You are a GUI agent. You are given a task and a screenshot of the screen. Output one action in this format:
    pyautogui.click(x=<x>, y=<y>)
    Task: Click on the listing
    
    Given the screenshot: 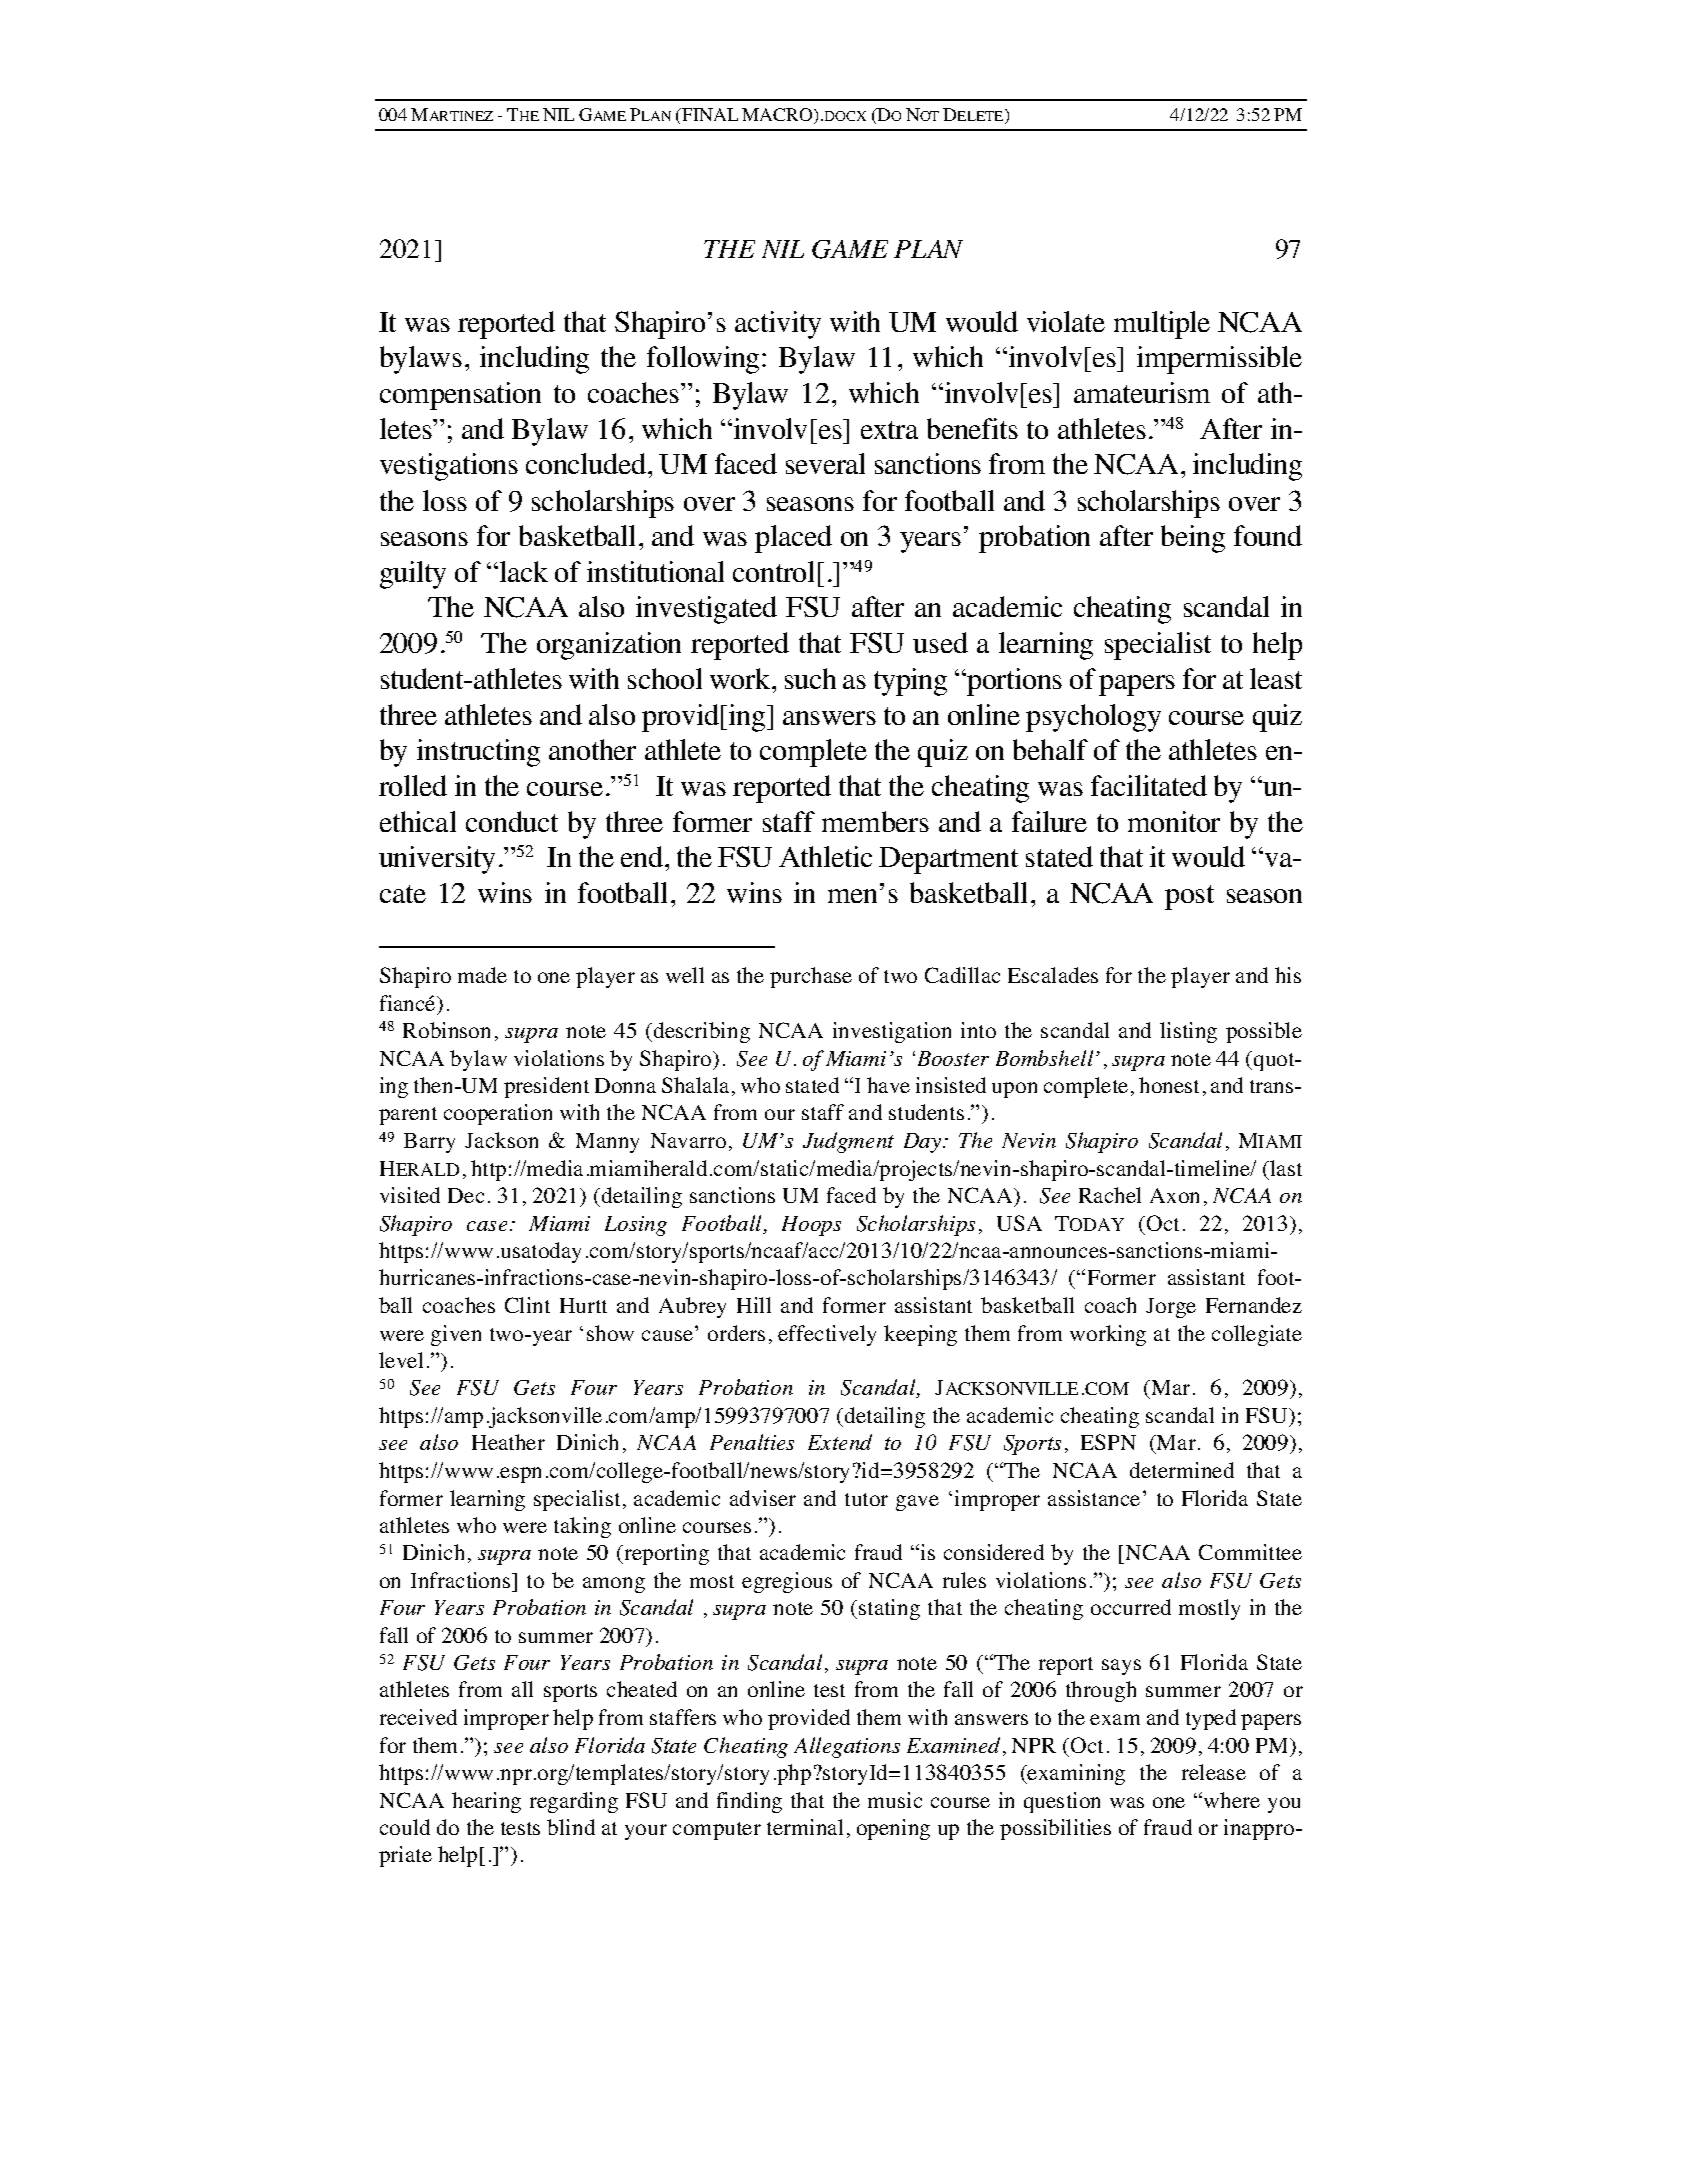 What is the action you would take?
    pyautogui.click(x=1188, y=1032)
